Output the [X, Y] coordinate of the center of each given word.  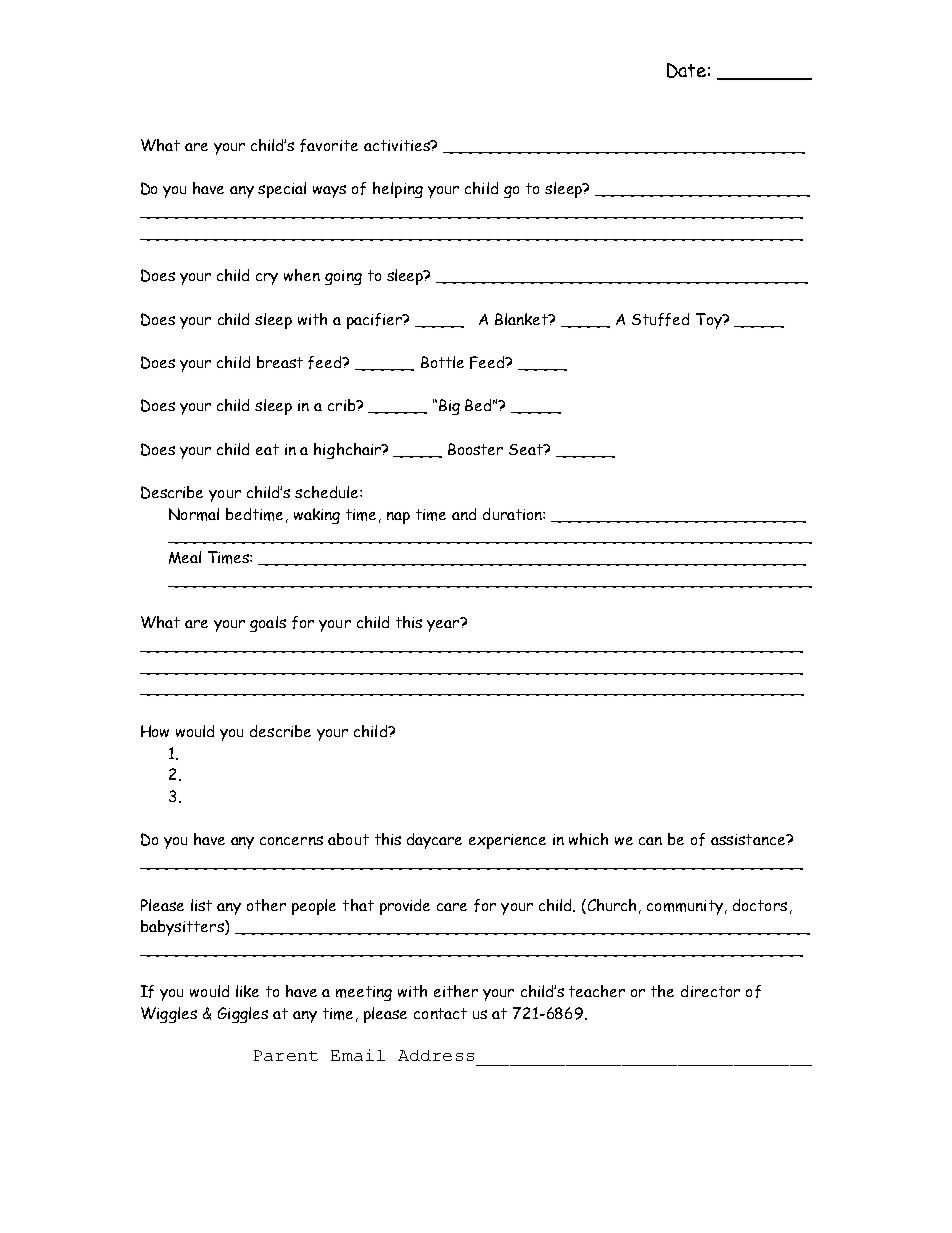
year [444, 625]
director [710, 991]
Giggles [243, 1015]
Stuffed [660, 319]
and [464, 514]
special [282, 190]
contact [440, 1013]
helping [398, 190]
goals [268, 624]
